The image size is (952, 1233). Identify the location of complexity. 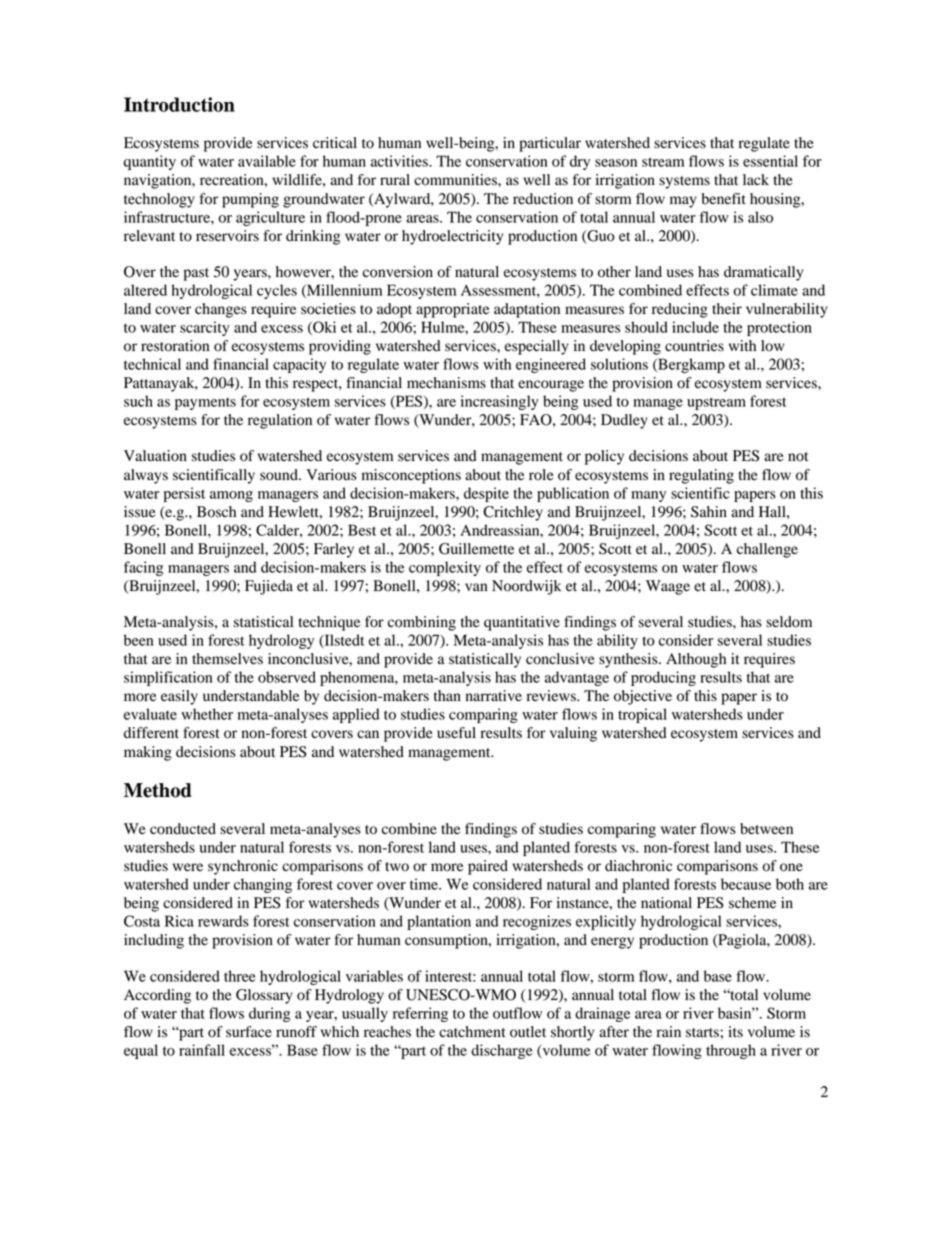
(445, 568).
